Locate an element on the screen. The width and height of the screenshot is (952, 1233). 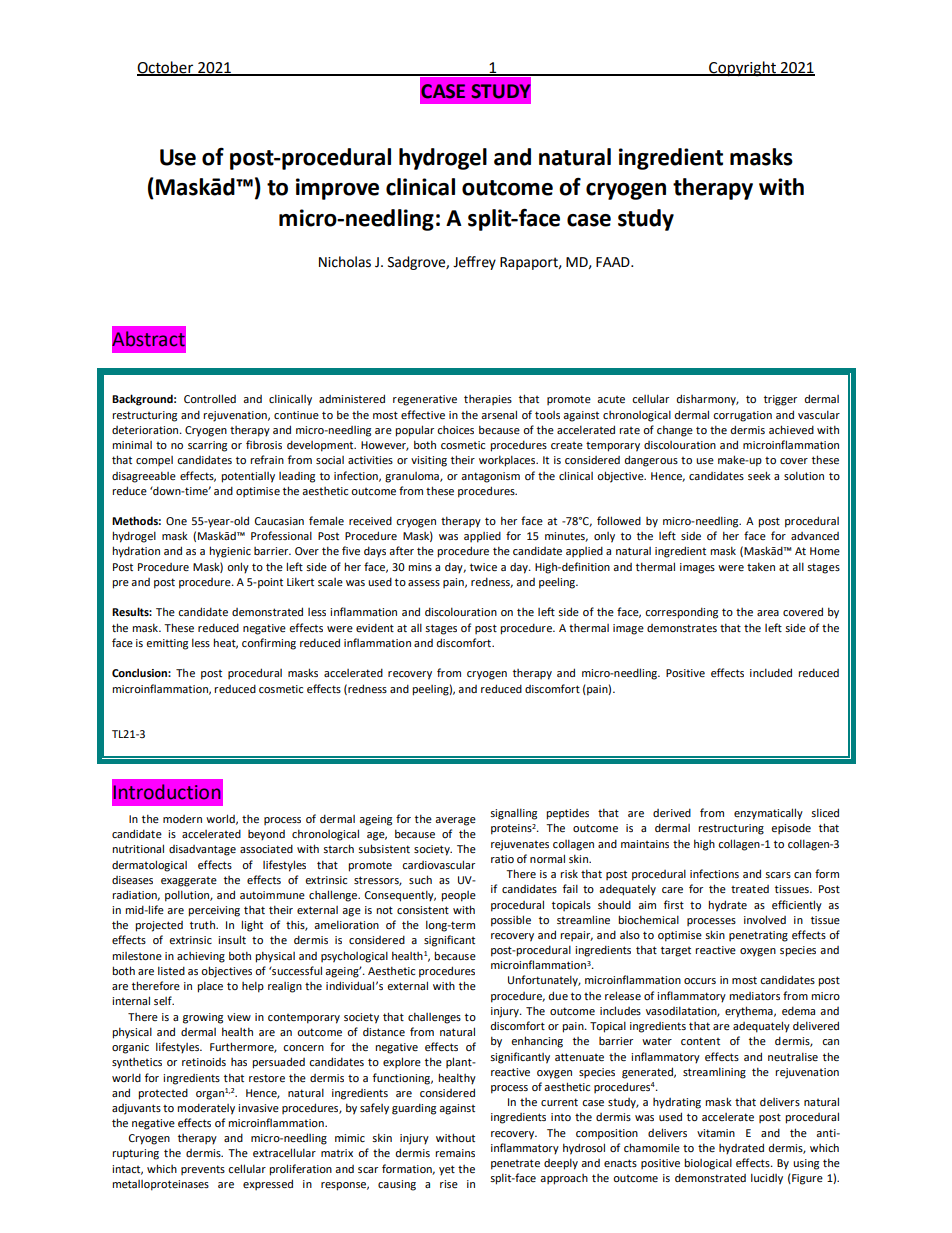
improve is located at coordinates (337, 189).
